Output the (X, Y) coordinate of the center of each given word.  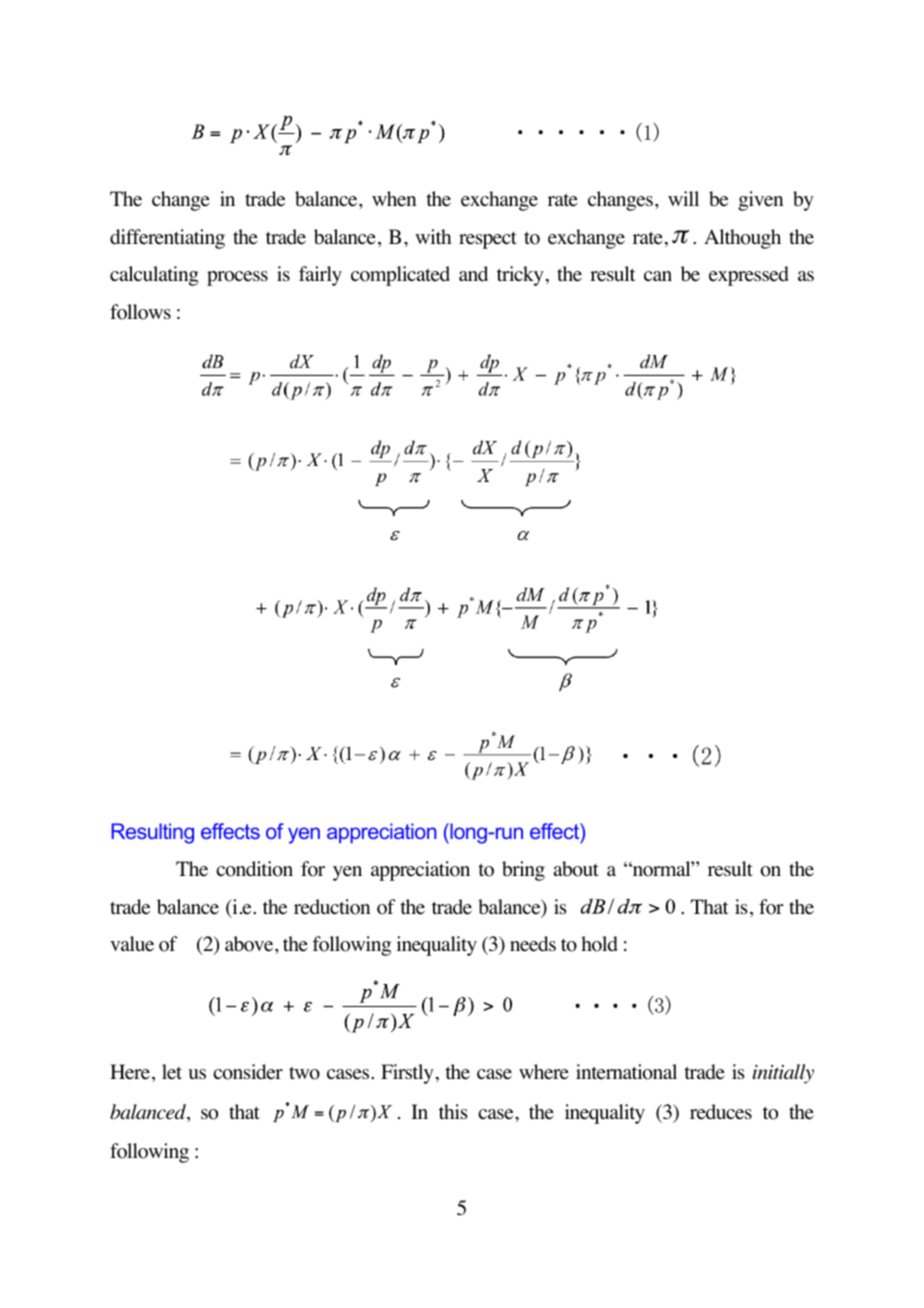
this (453, 1111)
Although (742, 239)
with (433, 236)
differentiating (167, 239)
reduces (721, 1112)
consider (248, 1072)
